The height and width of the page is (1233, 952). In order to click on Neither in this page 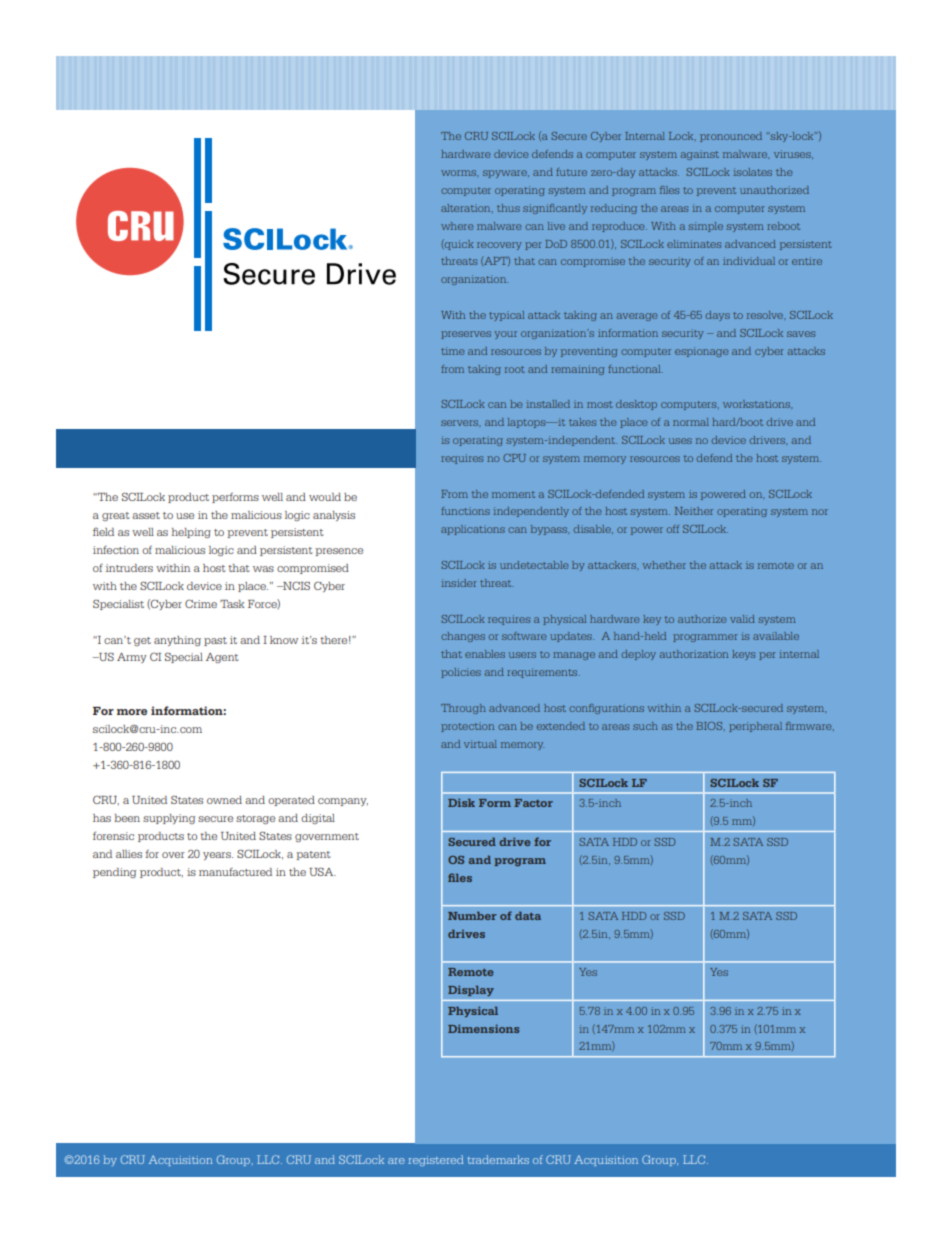, I will do `click(694, 511)`.
